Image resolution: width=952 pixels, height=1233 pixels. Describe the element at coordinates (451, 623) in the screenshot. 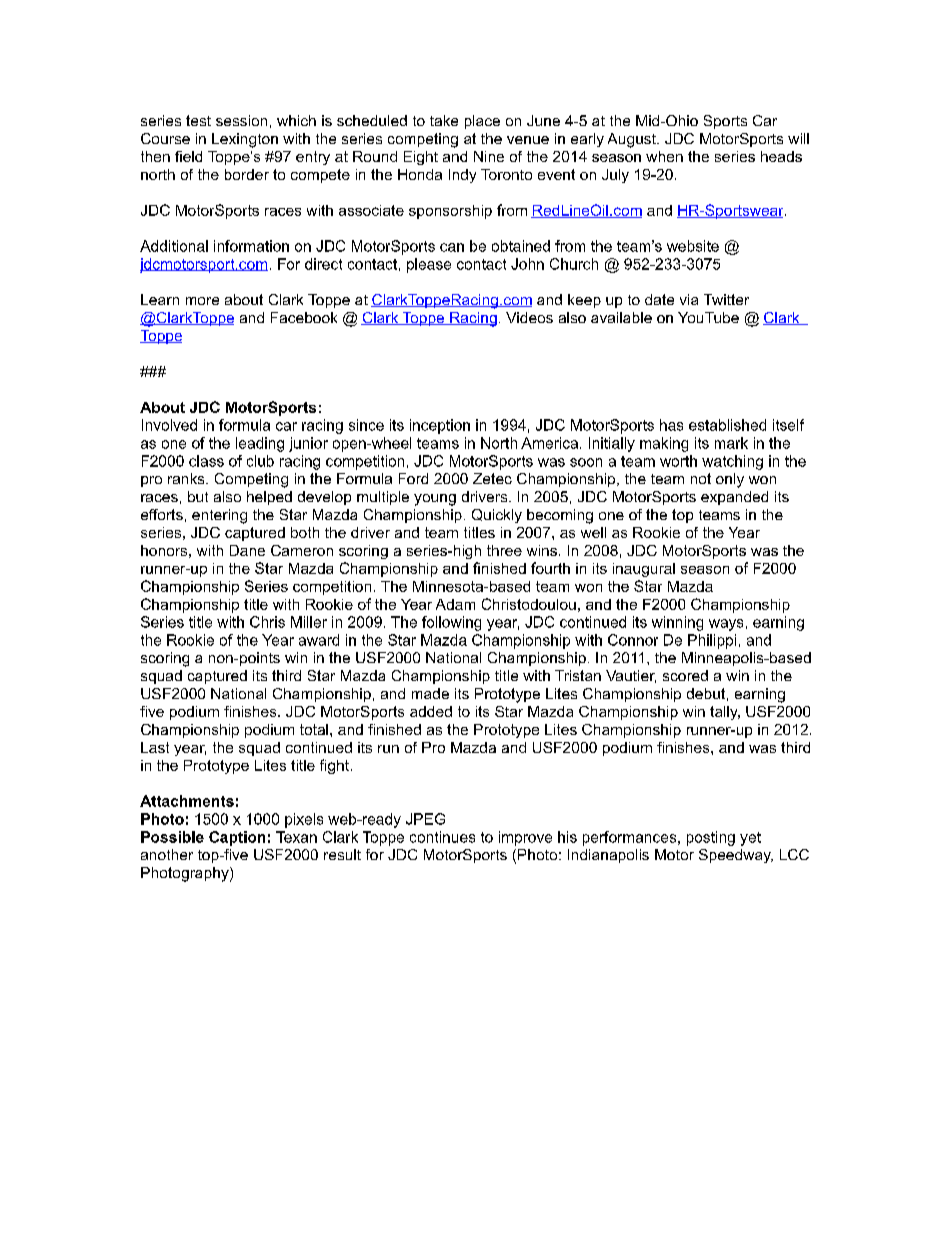

I see `following` at that location.
